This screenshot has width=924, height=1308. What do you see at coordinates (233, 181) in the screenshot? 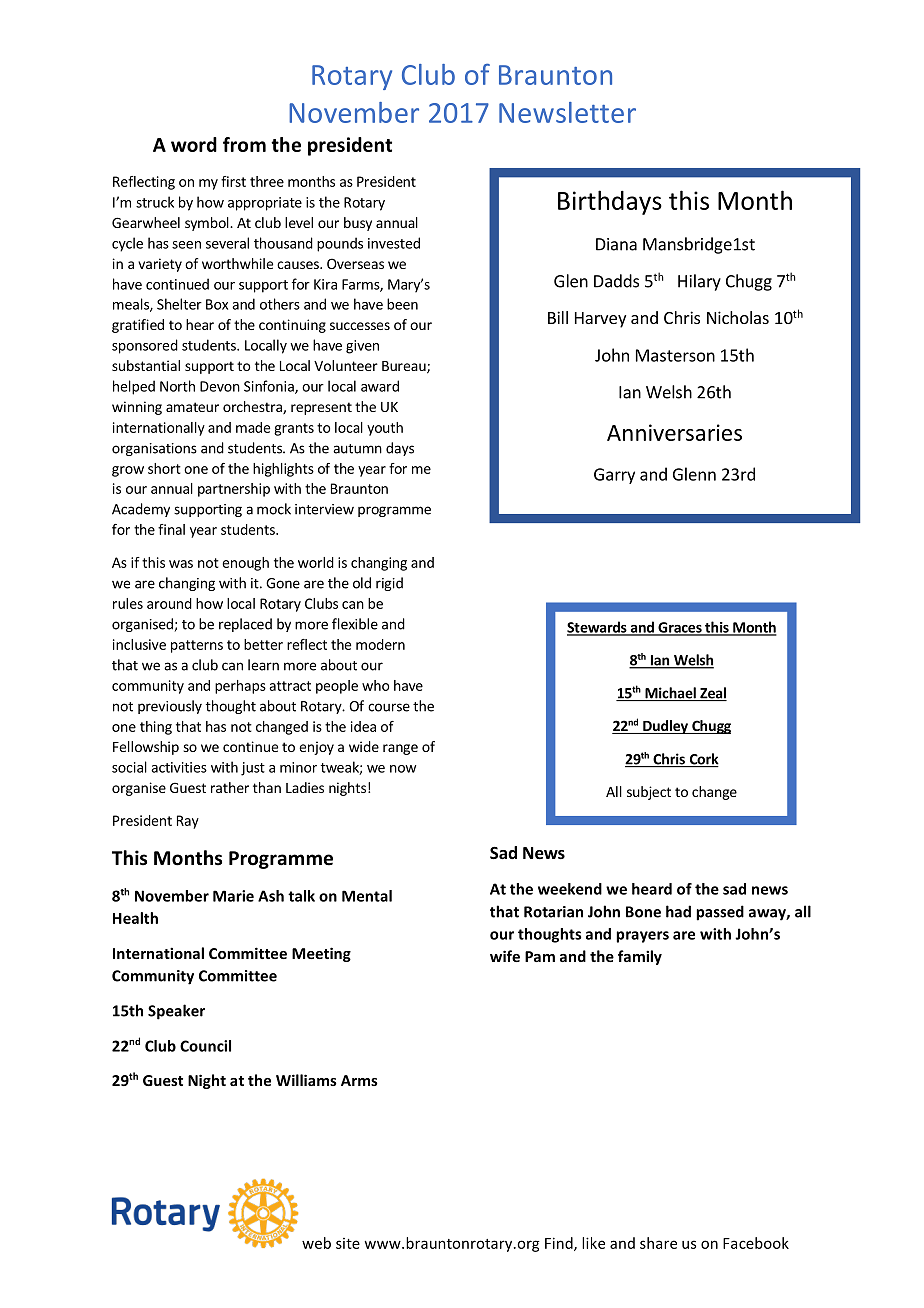
I see `first` at bounding box center [233, 181].
